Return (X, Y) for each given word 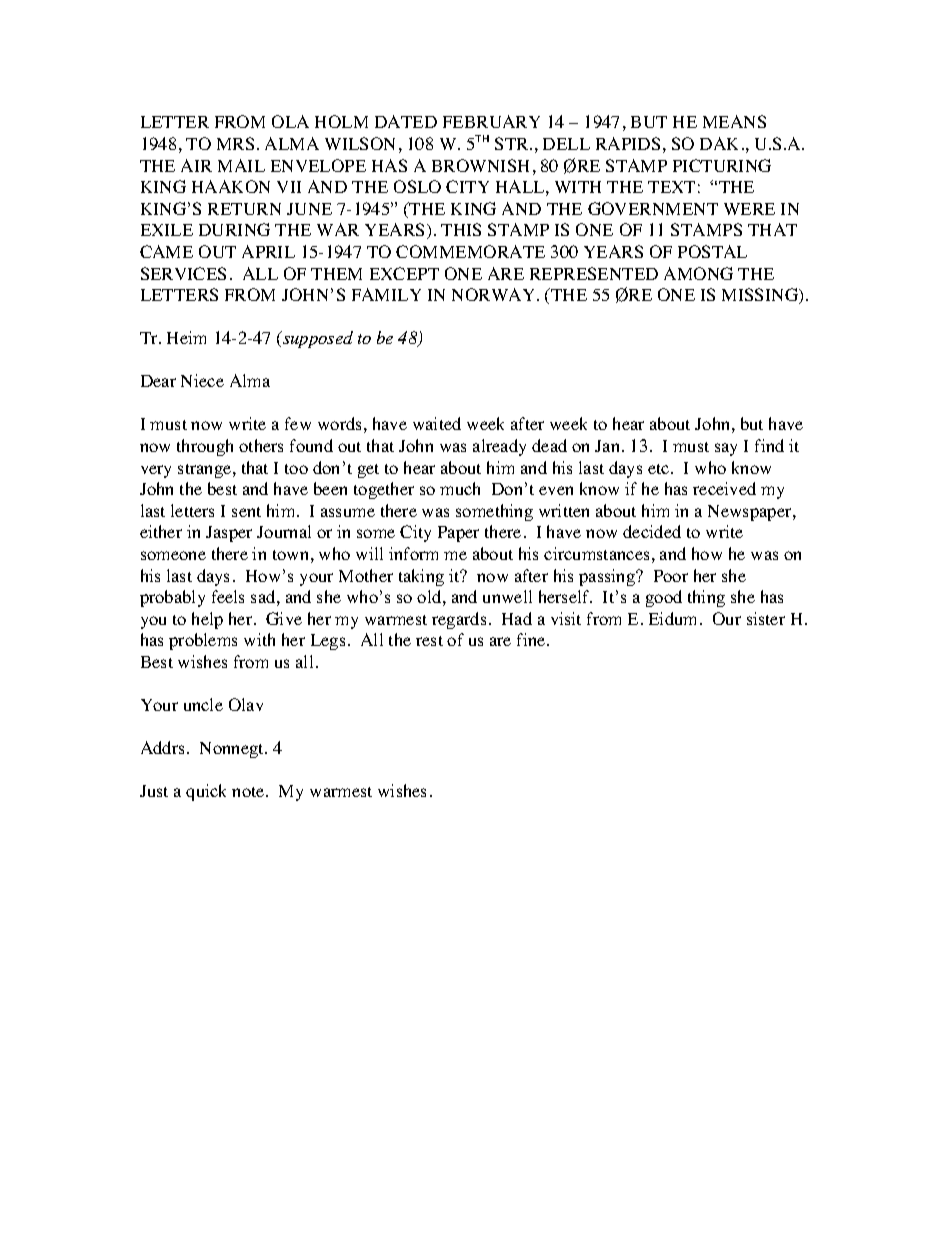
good (664, 598)
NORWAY (495, 294)
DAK (719, 143)
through (205, 447)
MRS (235, 143)
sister (766, 618)
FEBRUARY (491, 121)
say (726, 449)
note (249, 792)
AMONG (698, 273)
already (499, 447)
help (207, 620)
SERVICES (183, 273)
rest (429, 641)
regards (459, 620)
